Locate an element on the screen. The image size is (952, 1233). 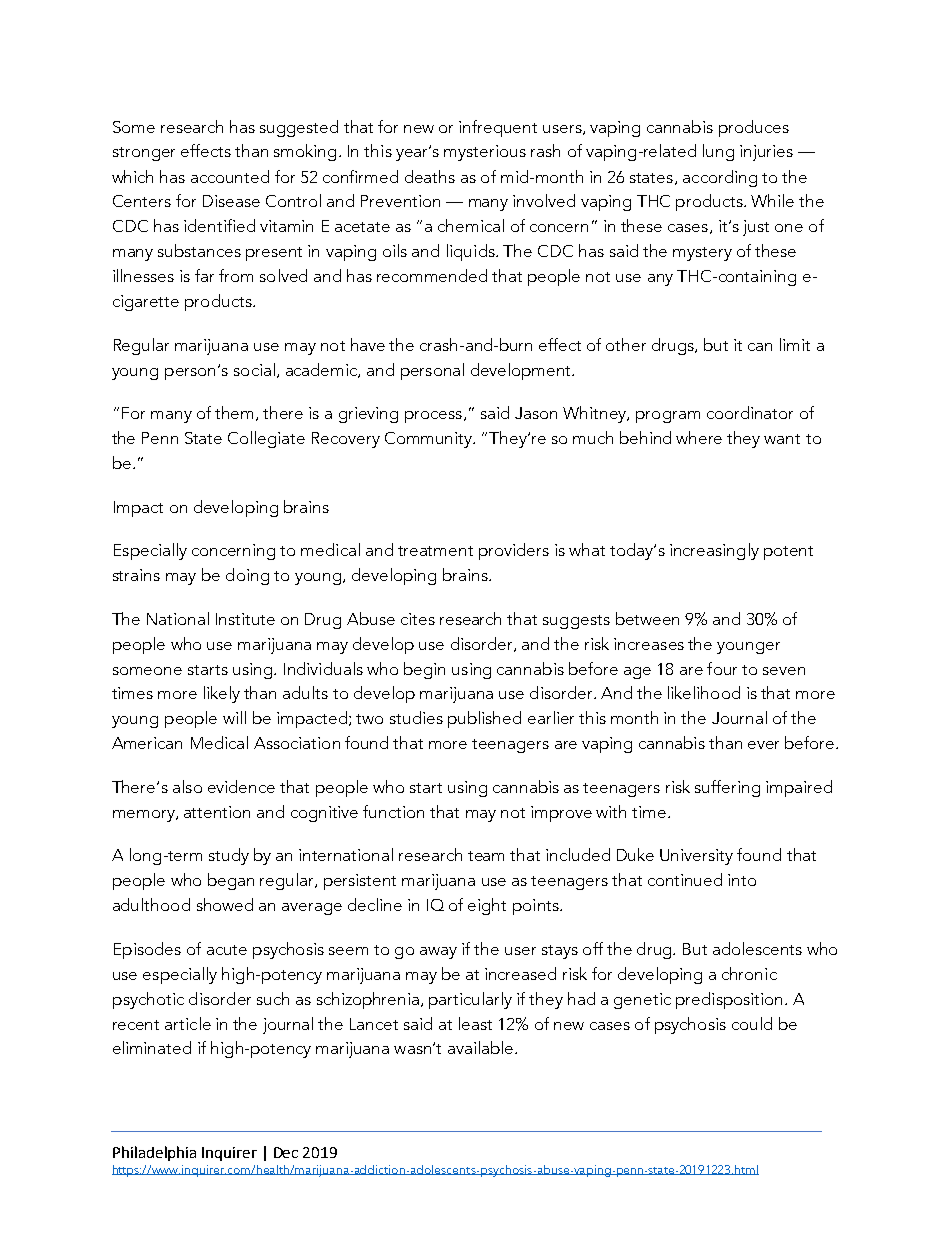
eight is located at coordinates (487, 906).
